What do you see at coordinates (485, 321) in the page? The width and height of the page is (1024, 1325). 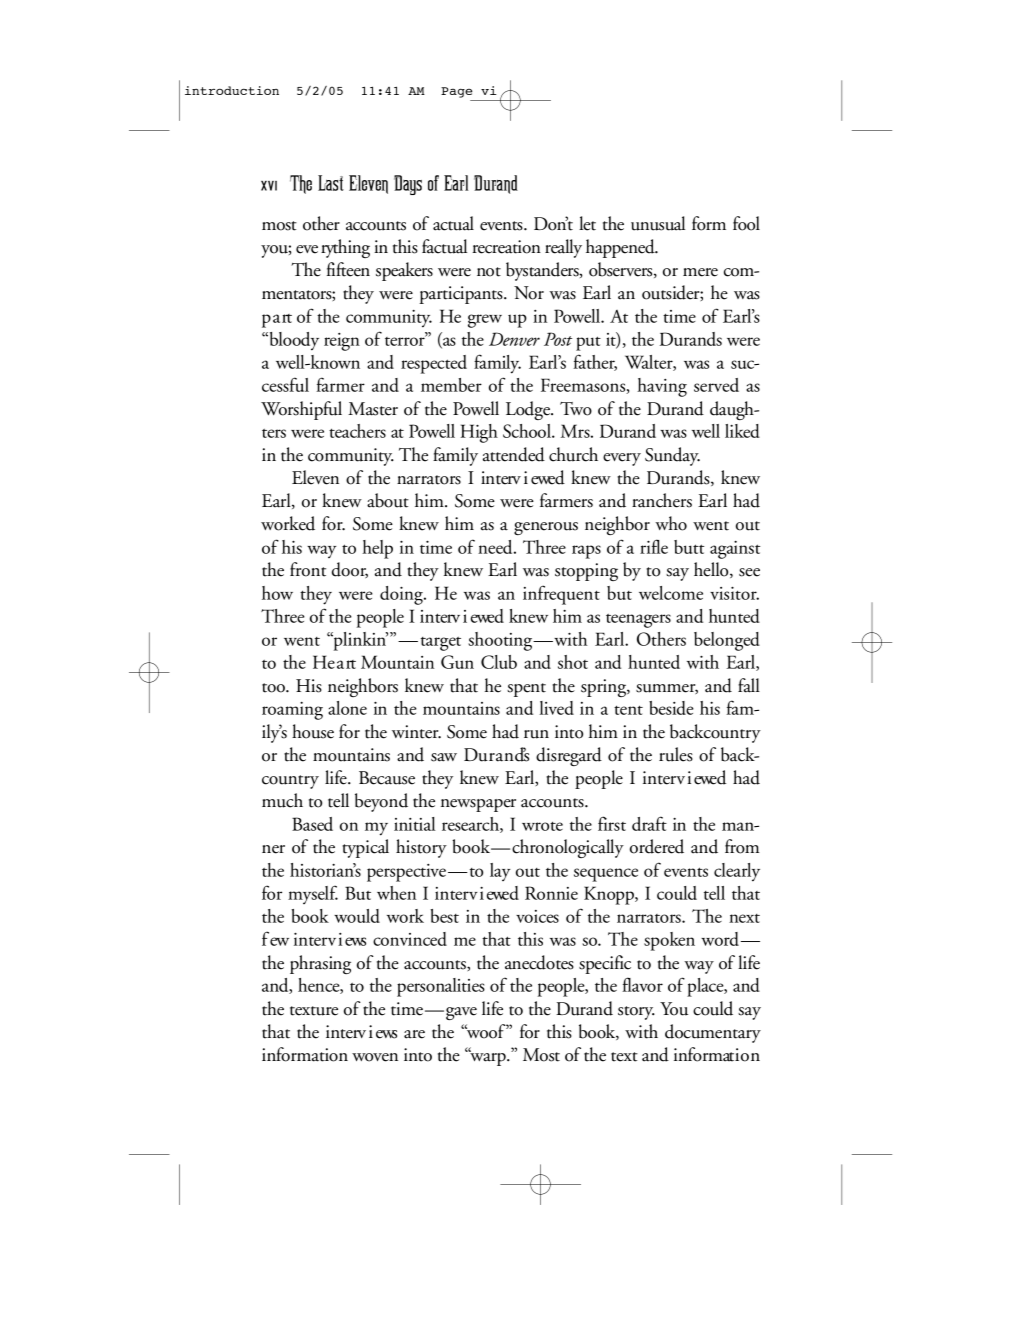 I see `grew` at bounding box center [485, 321].
